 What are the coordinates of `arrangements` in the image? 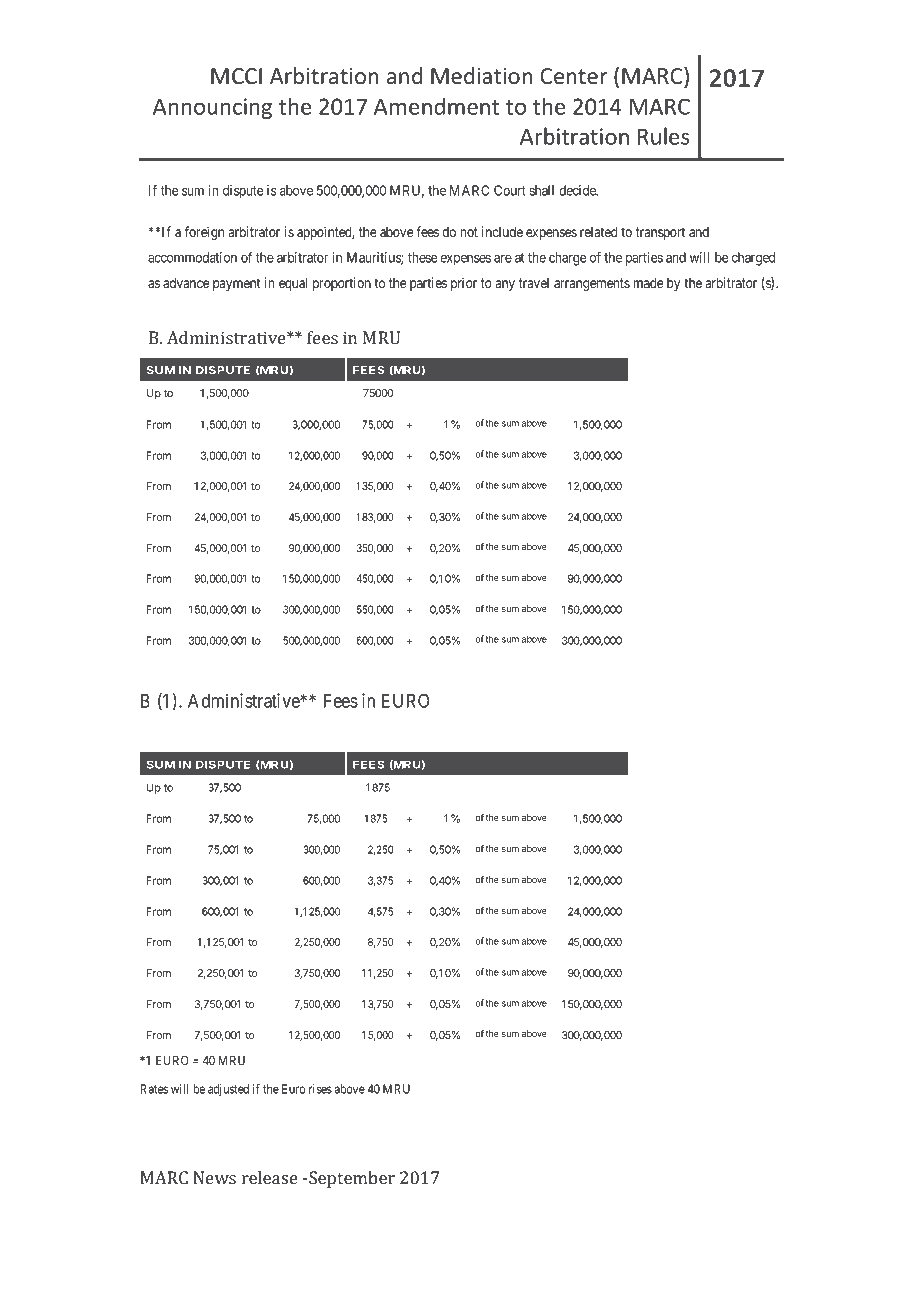 It's located at (592, 284).
